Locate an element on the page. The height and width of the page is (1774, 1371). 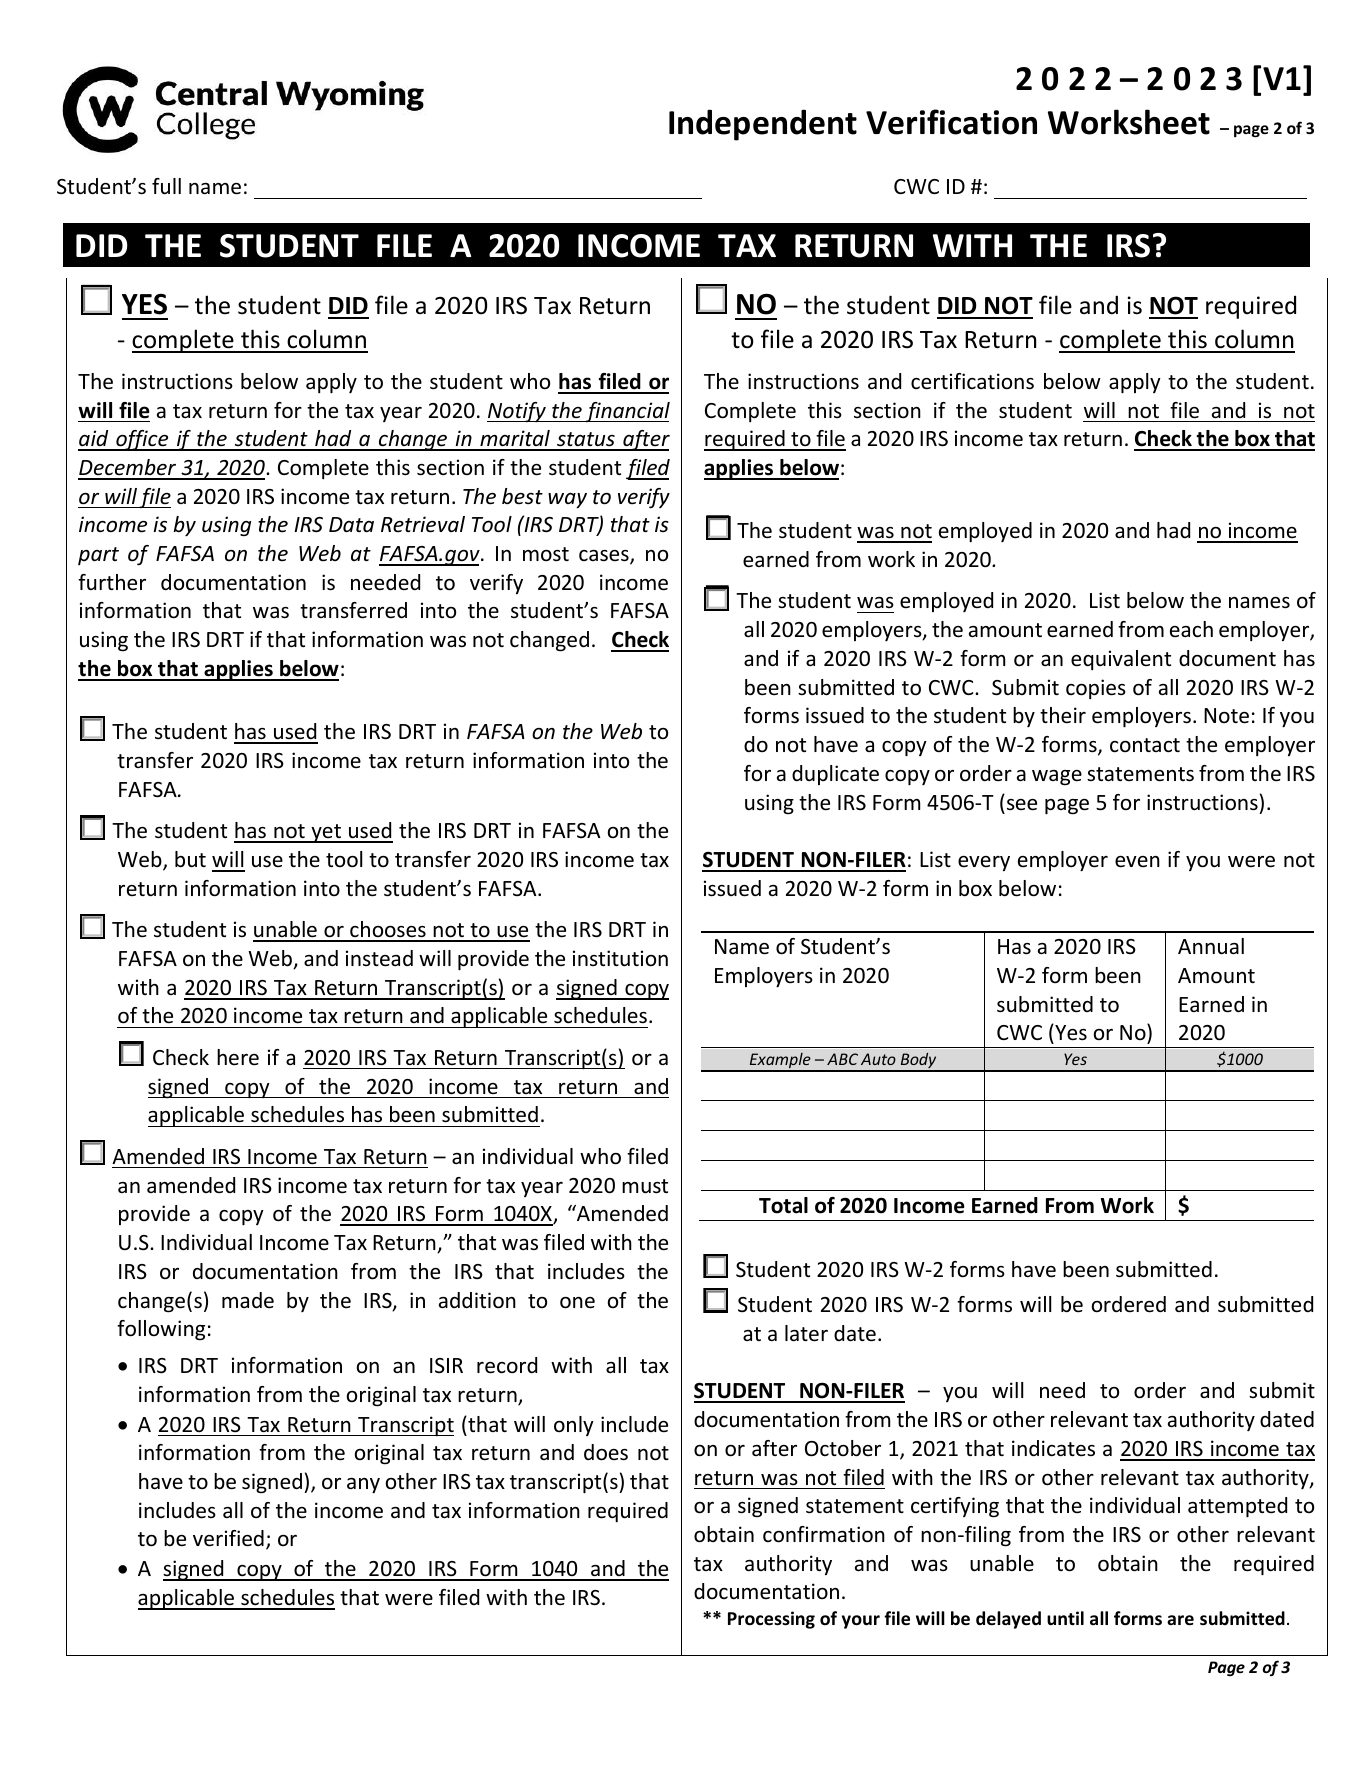
verified is located at coordinates (228, 1538).
